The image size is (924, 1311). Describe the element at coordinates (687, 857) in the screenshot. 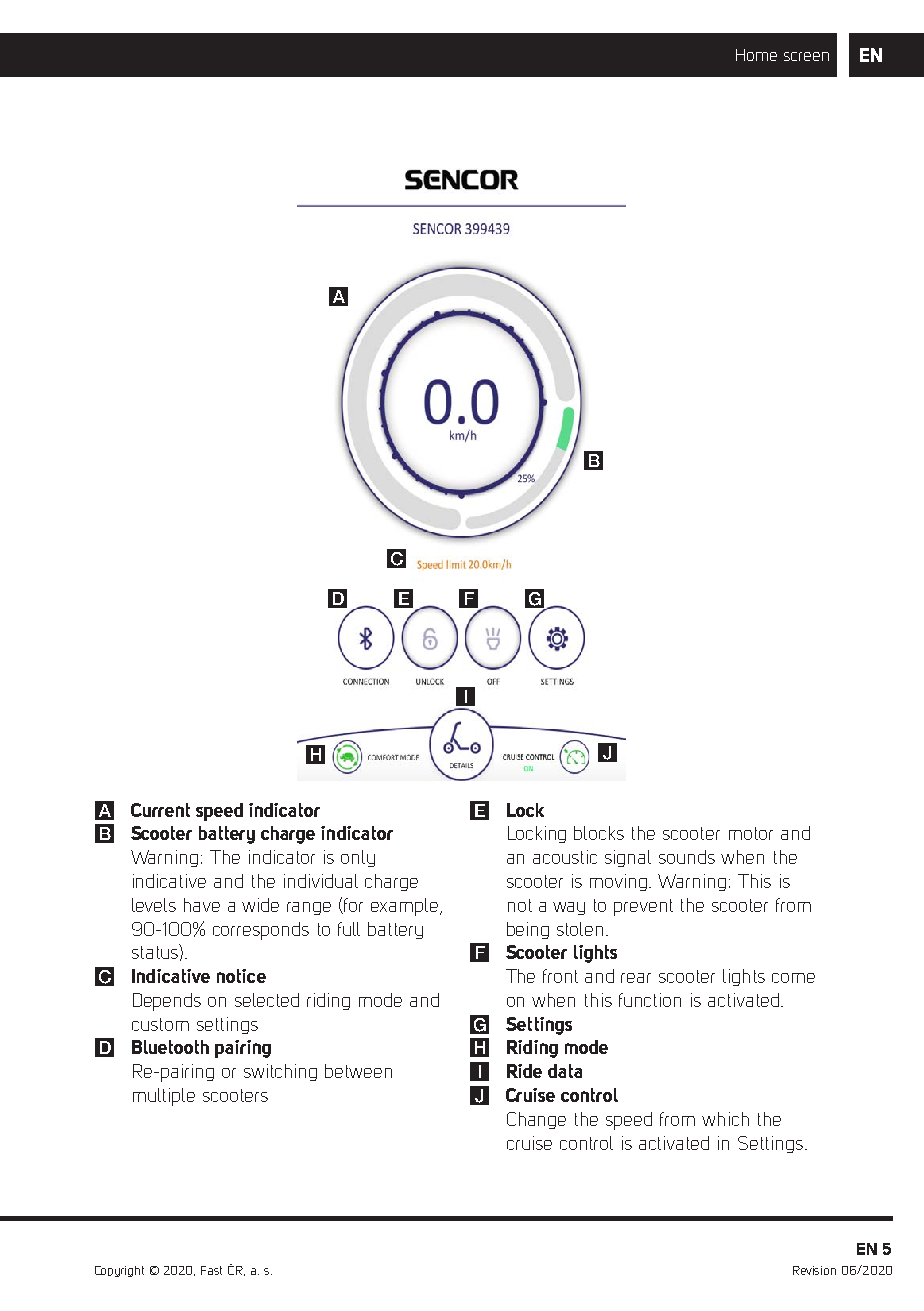

I see `sounds` at that location.
